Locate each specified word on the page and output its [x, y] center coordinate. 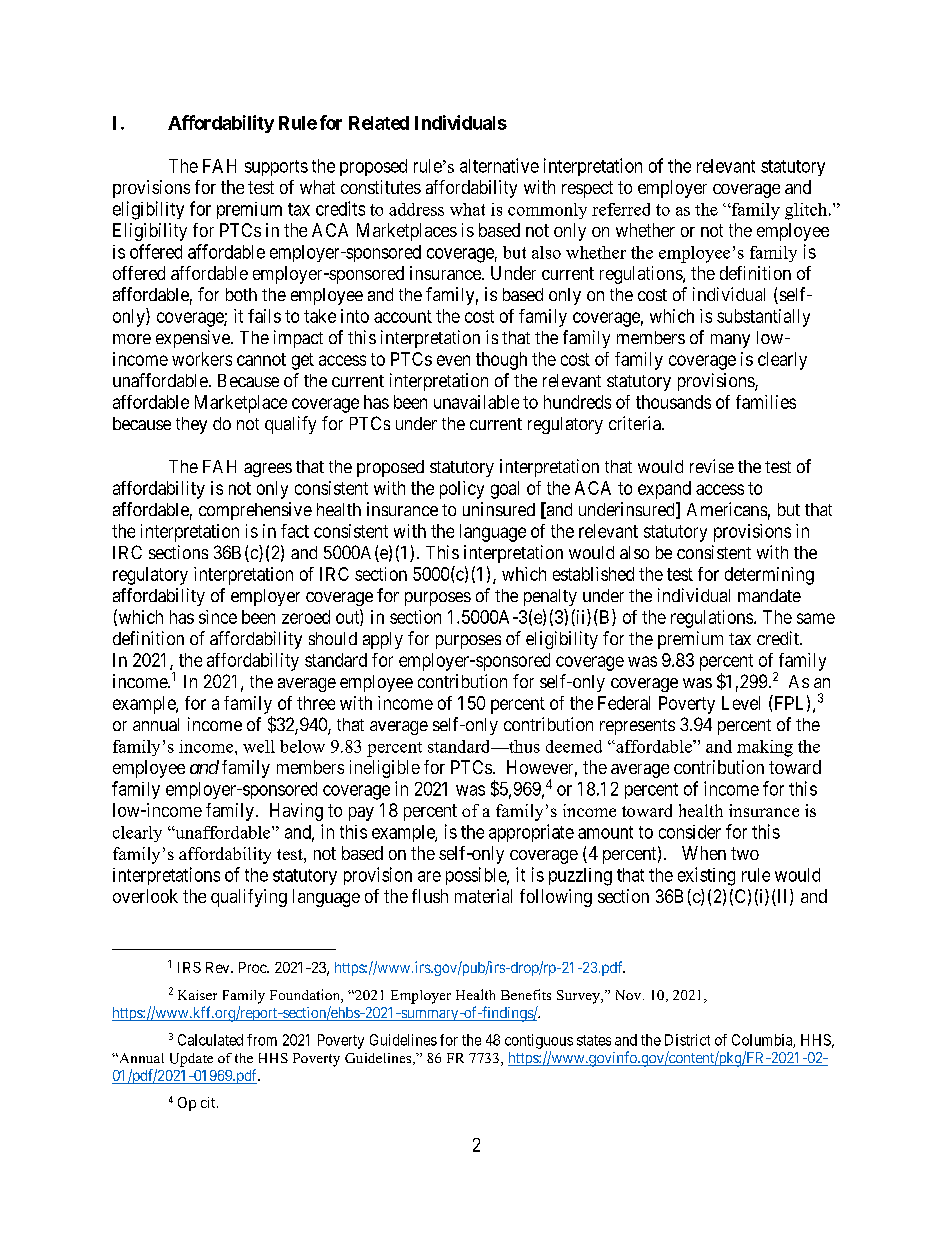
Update [191, 1060]
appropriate [531, 833]
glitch [806, 211]
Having [296, 812]
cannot [261, 359]
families [766, 402]
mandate [769, 595]
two [745, 853]
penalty [550, 597]
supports [276, 168]
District [687, 1040]
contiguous [539, 1041]
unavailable [476, 402]
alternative [499, 165]
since [218, 617]
